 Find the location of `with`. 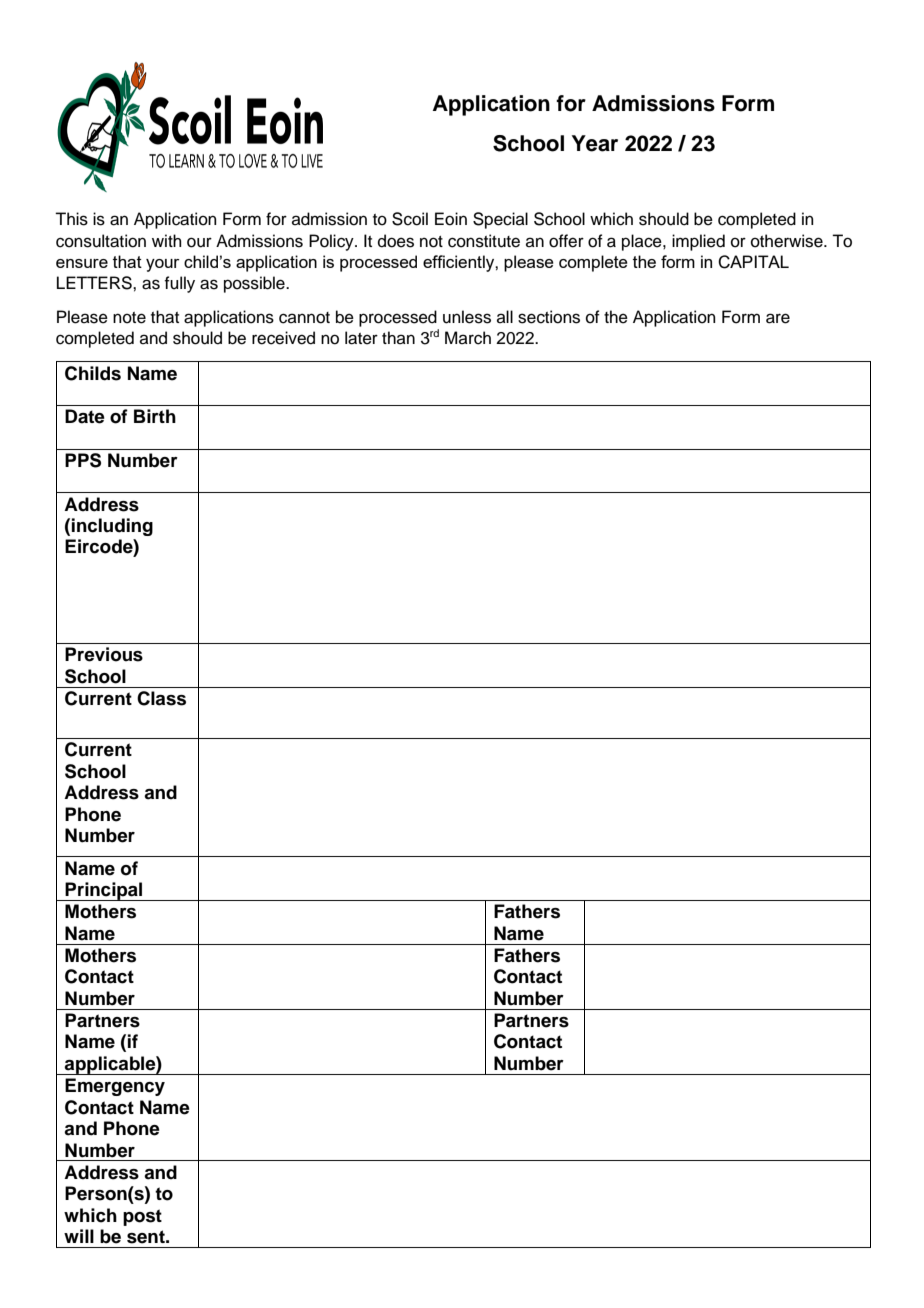

with is located at coordinates (167, 240).
